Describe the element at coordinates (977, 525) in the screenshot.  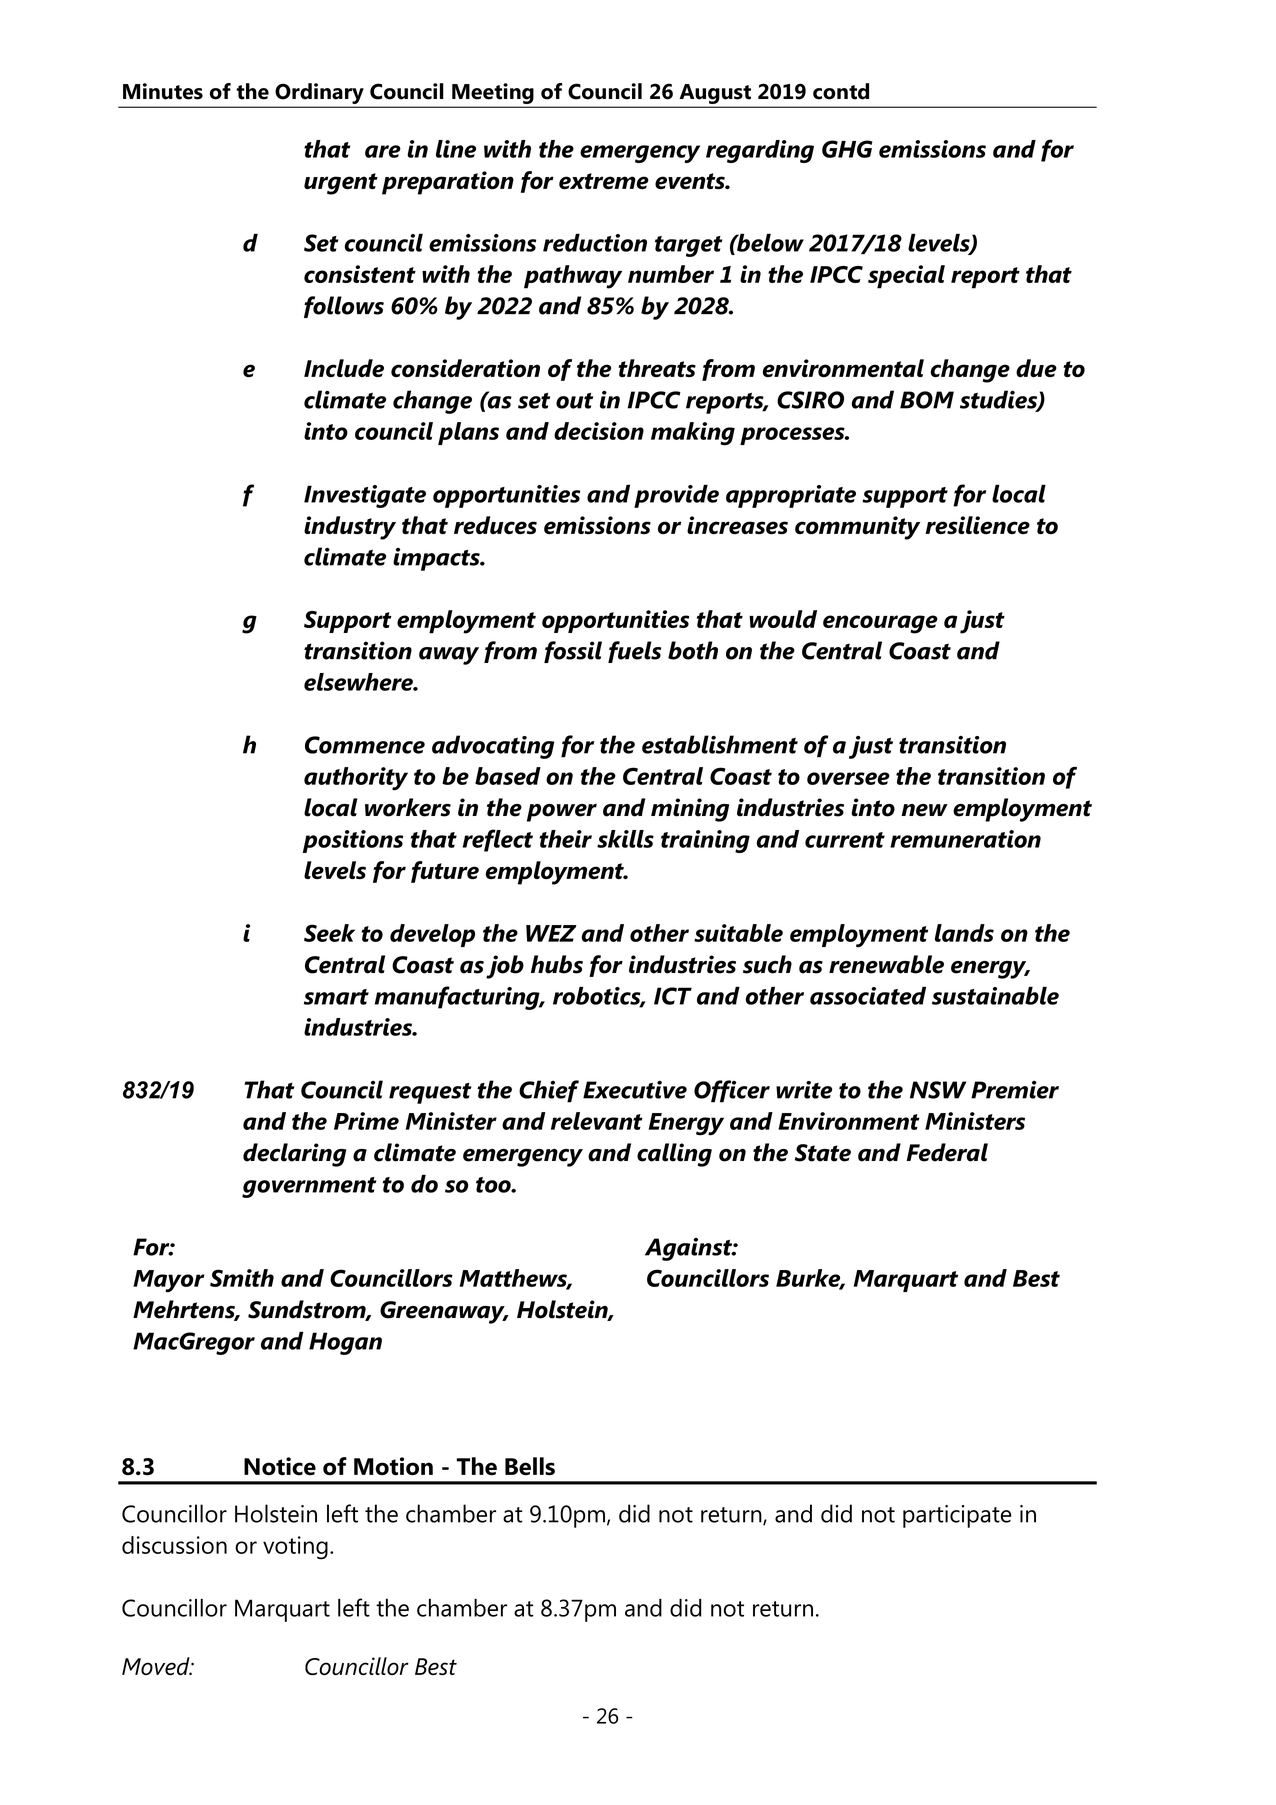
I see `resilience` at that location.
